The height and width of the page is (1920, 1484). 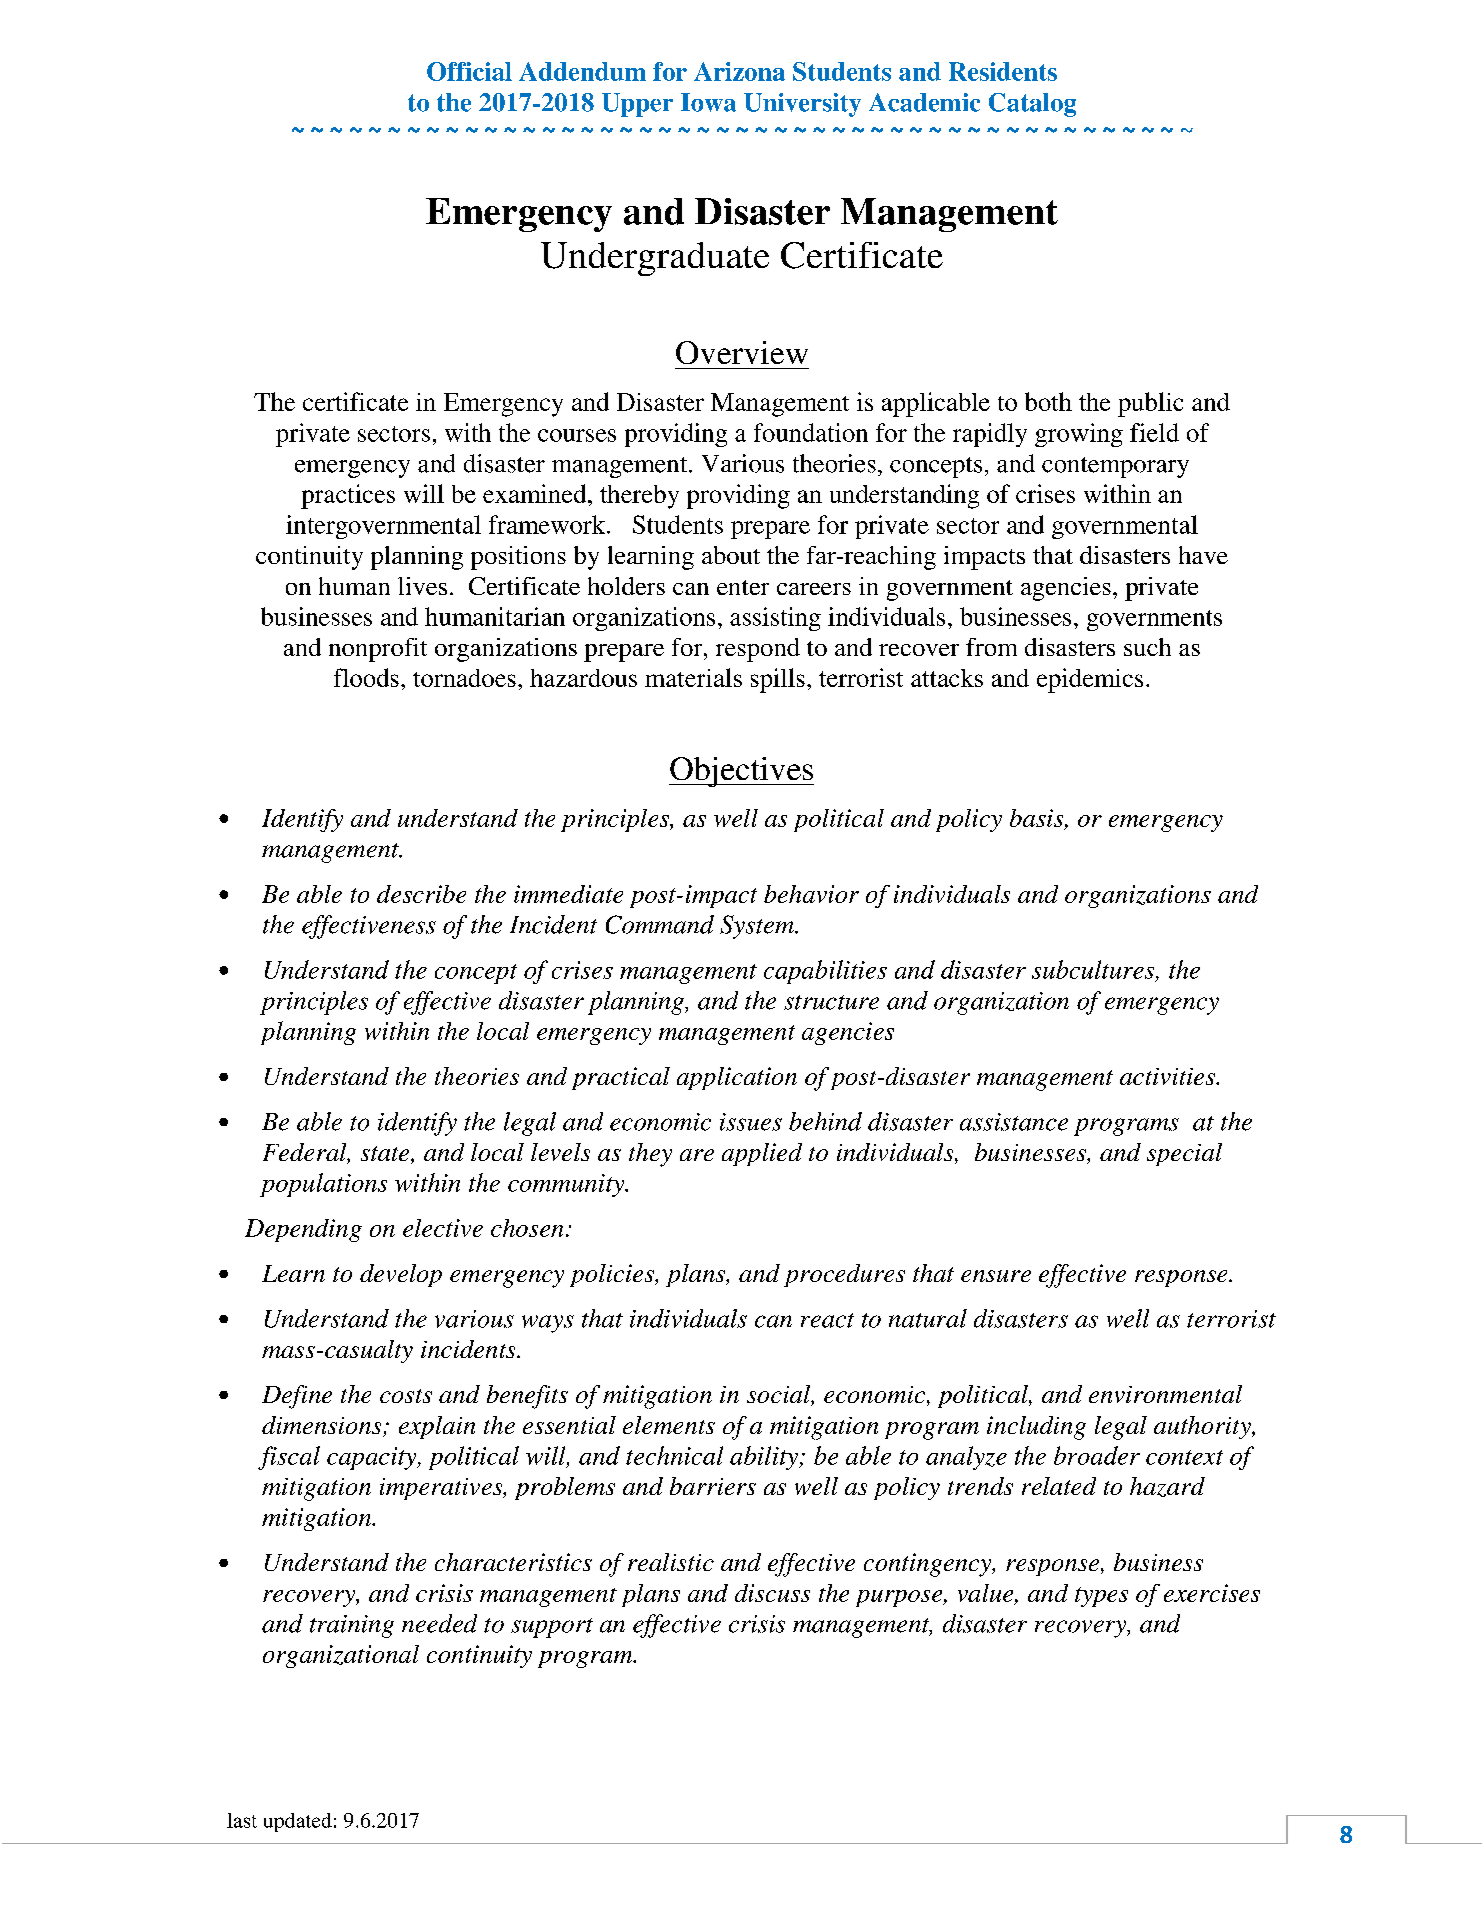 I want to click on materials, so click(x=693, y=677).
